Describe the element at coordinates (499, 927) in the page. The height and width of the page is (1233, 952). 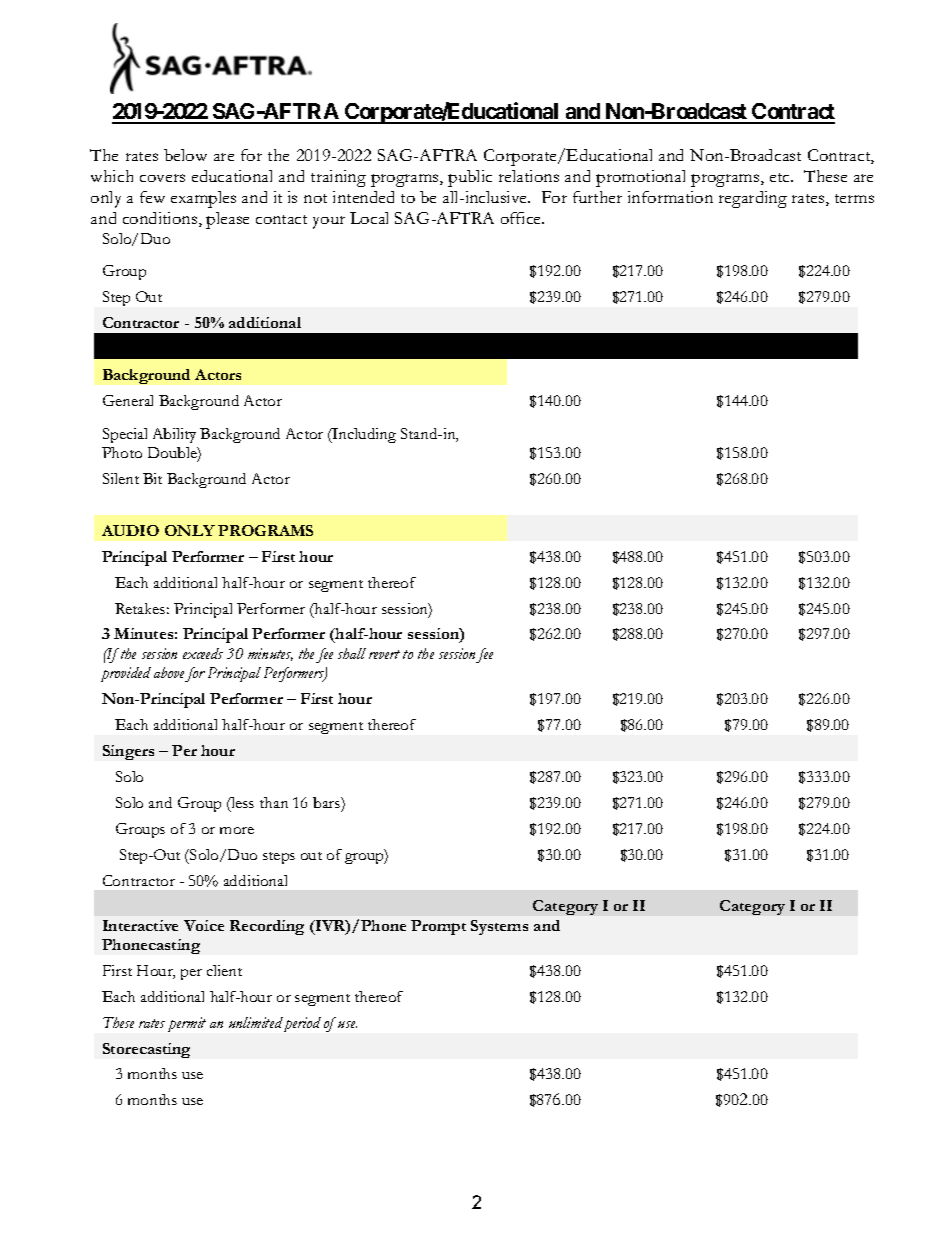
I see `Systems` at that location.
